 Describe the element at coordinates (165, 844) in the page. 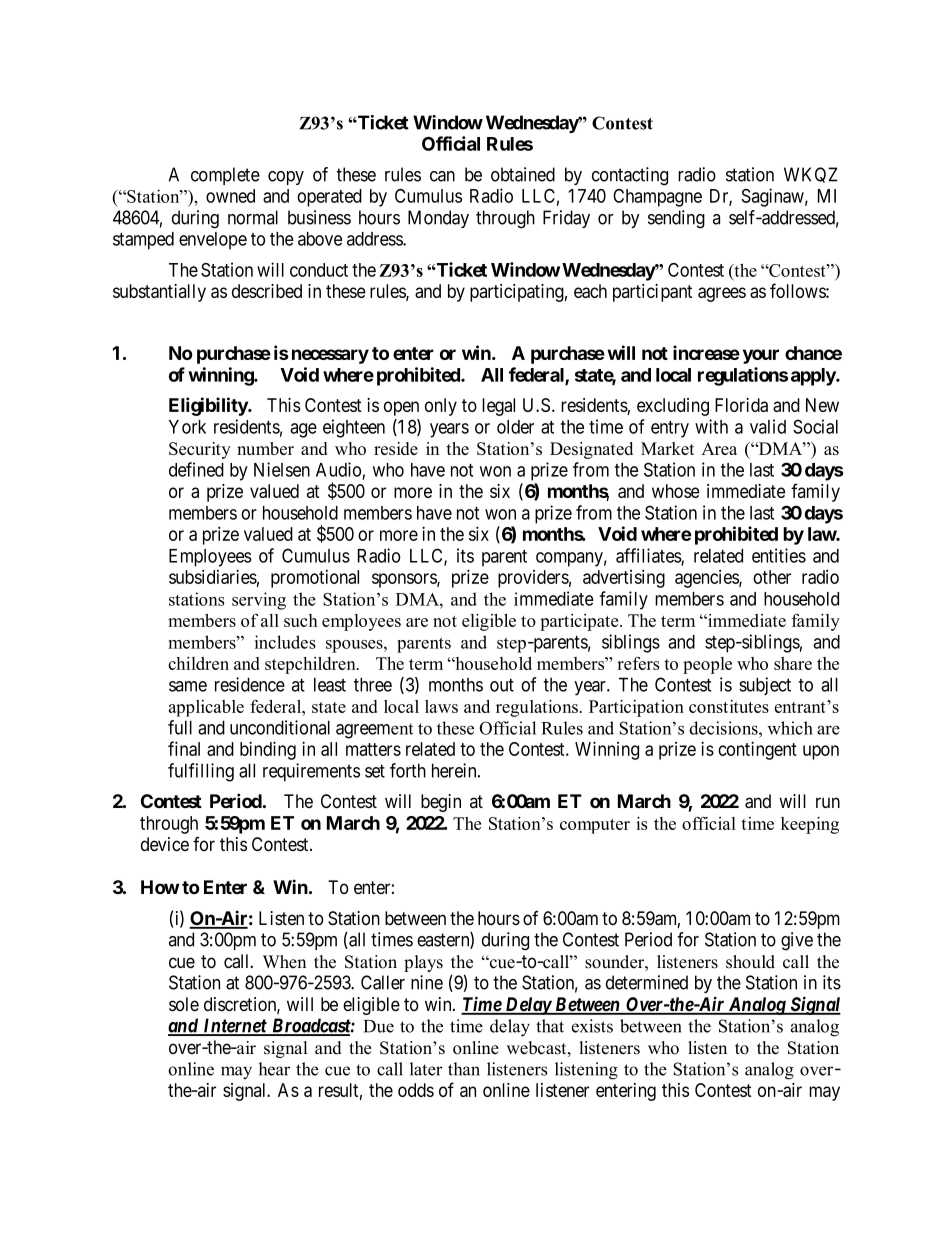

I see `device` at that location.
